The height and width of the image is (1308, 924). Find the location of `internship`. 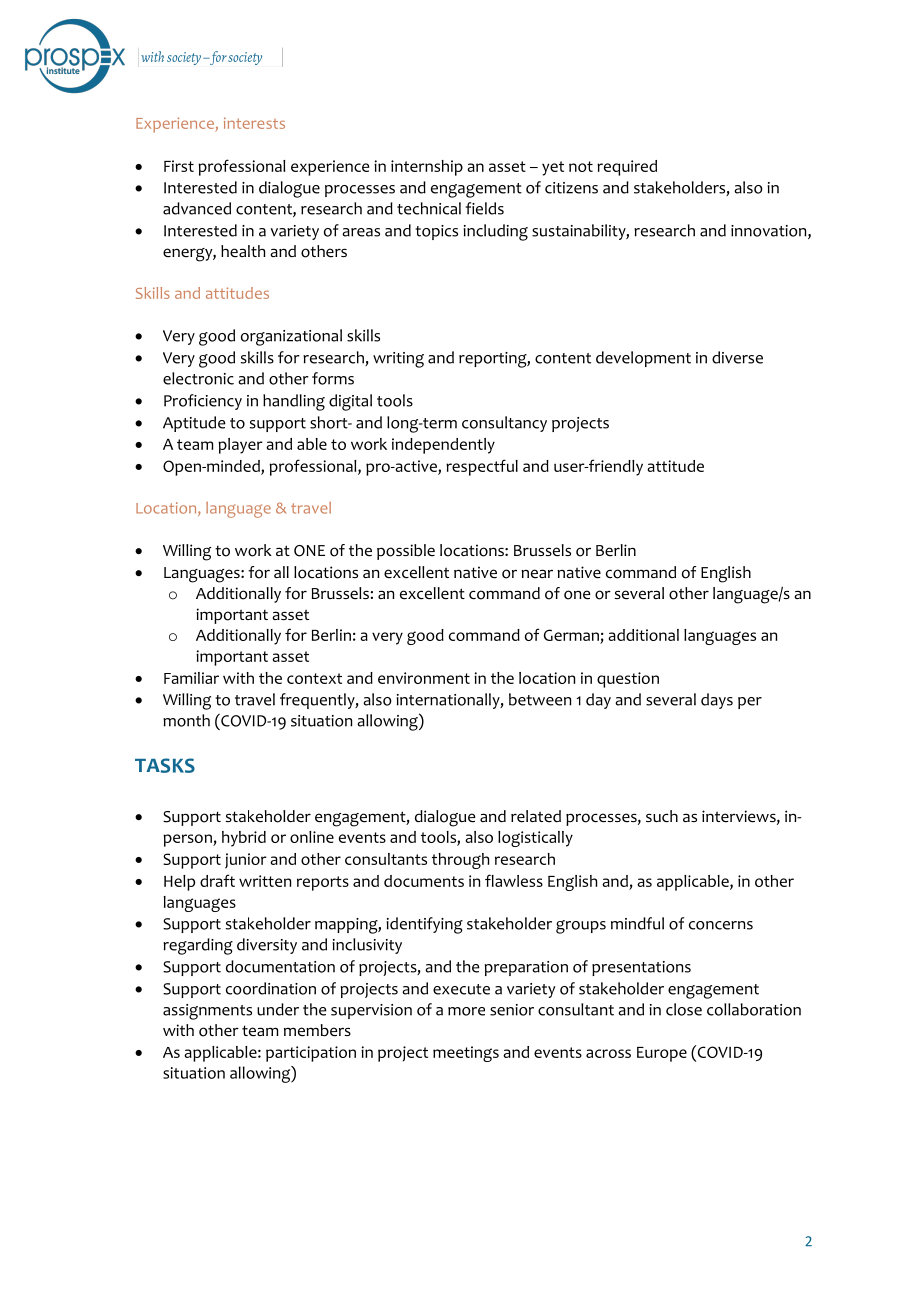

internship is located at coordinates (427, 168).
